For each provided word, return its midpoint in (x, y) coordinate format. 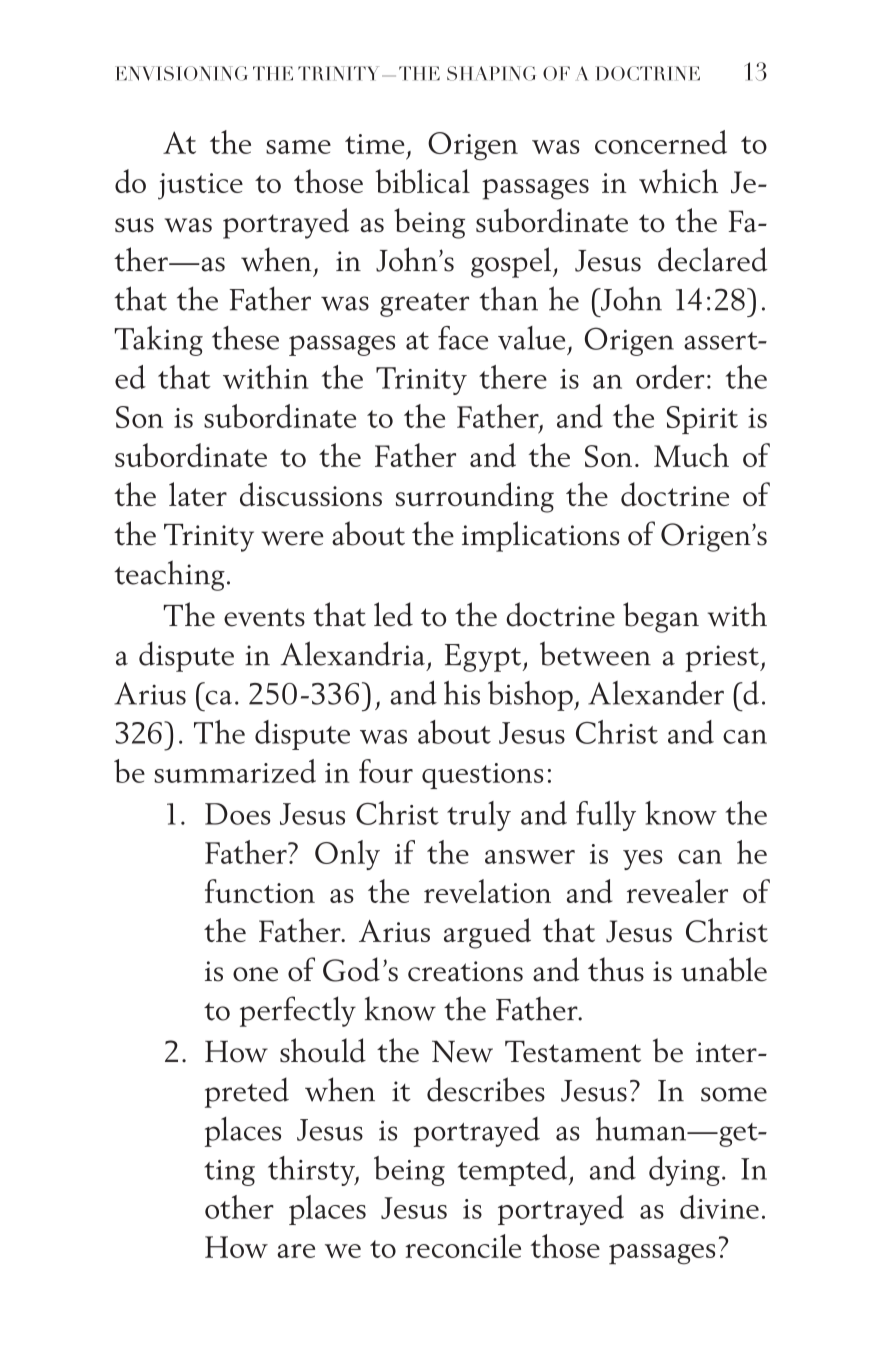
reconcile (463, 1246)
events (264, 618)
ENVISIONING (181, 73)
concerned (661, 142)
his (462, 692)
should (323, 1050)
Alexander (656, 692)
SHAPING (491, 73)
